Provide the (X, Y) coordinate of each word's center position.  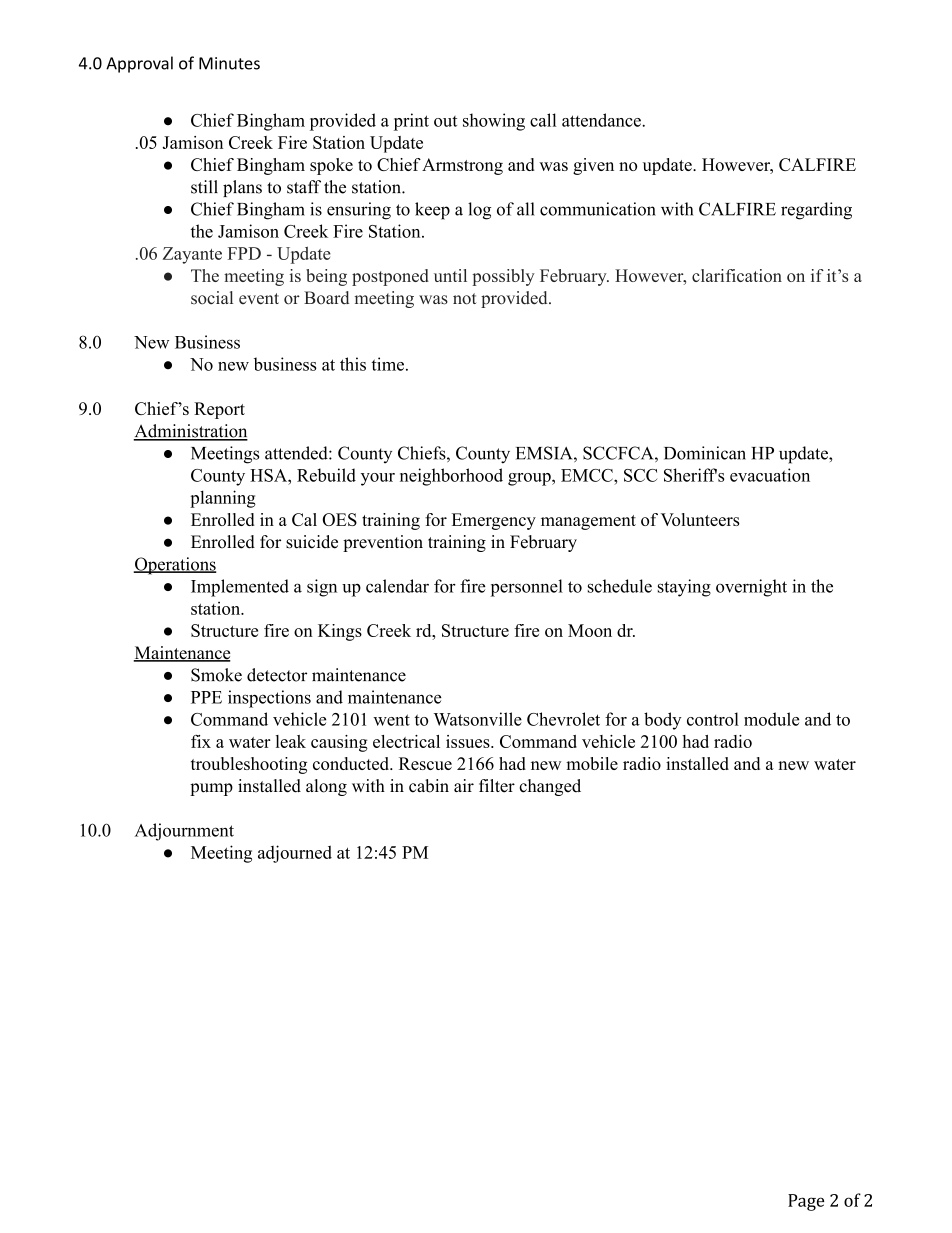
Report (219, 410)
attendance (602, 120)
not (465, 299)
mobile (592, 763)
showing (494, 122)
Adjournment (184, 832)
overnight (751, 588)
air (464, 785)
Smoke (216, 675)
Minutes (229, 63)
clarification (737, 275)
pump (211, 789)
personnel (526, 588)
